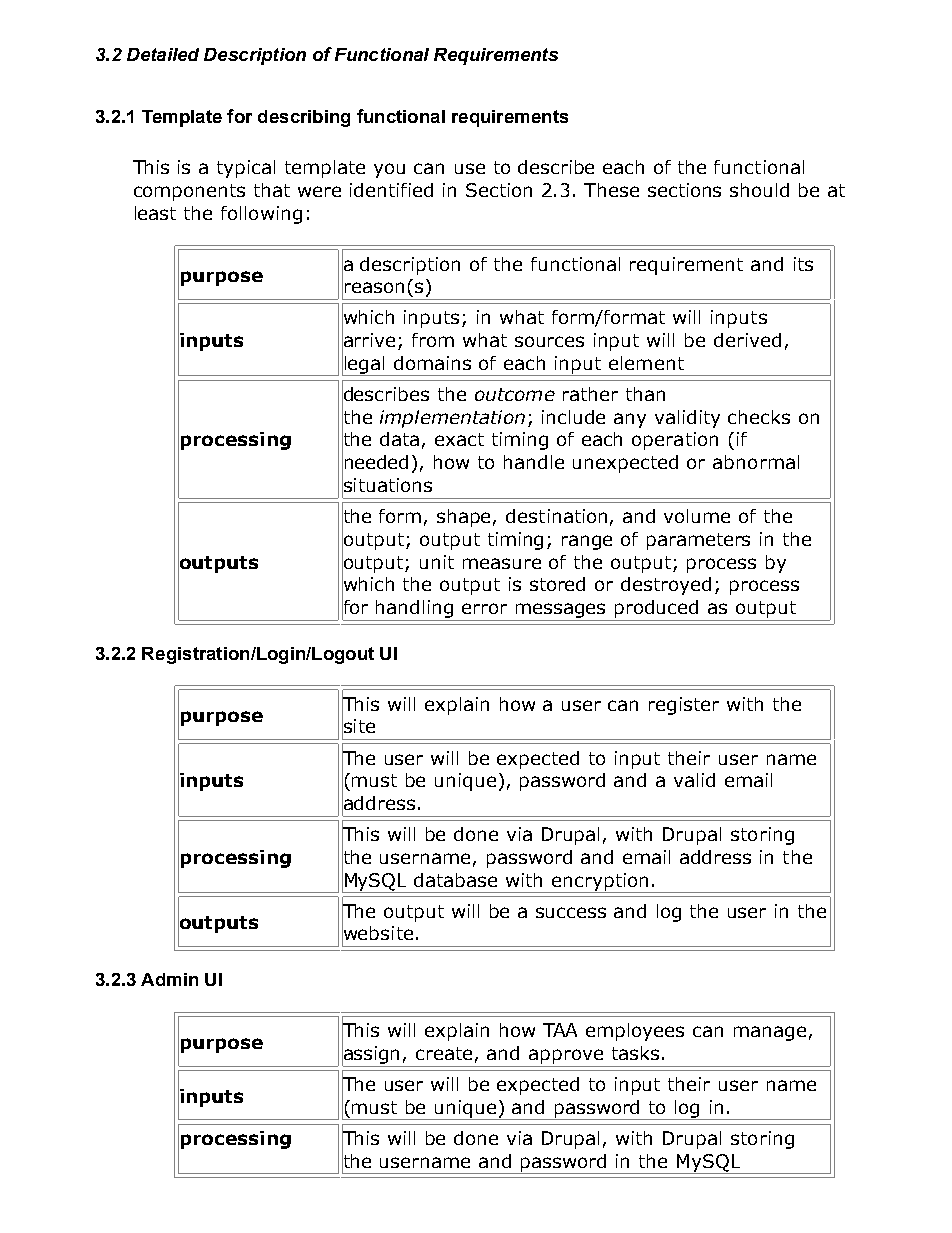 The image size is (952, 1233). I want to click on you, so click(389, 170).
